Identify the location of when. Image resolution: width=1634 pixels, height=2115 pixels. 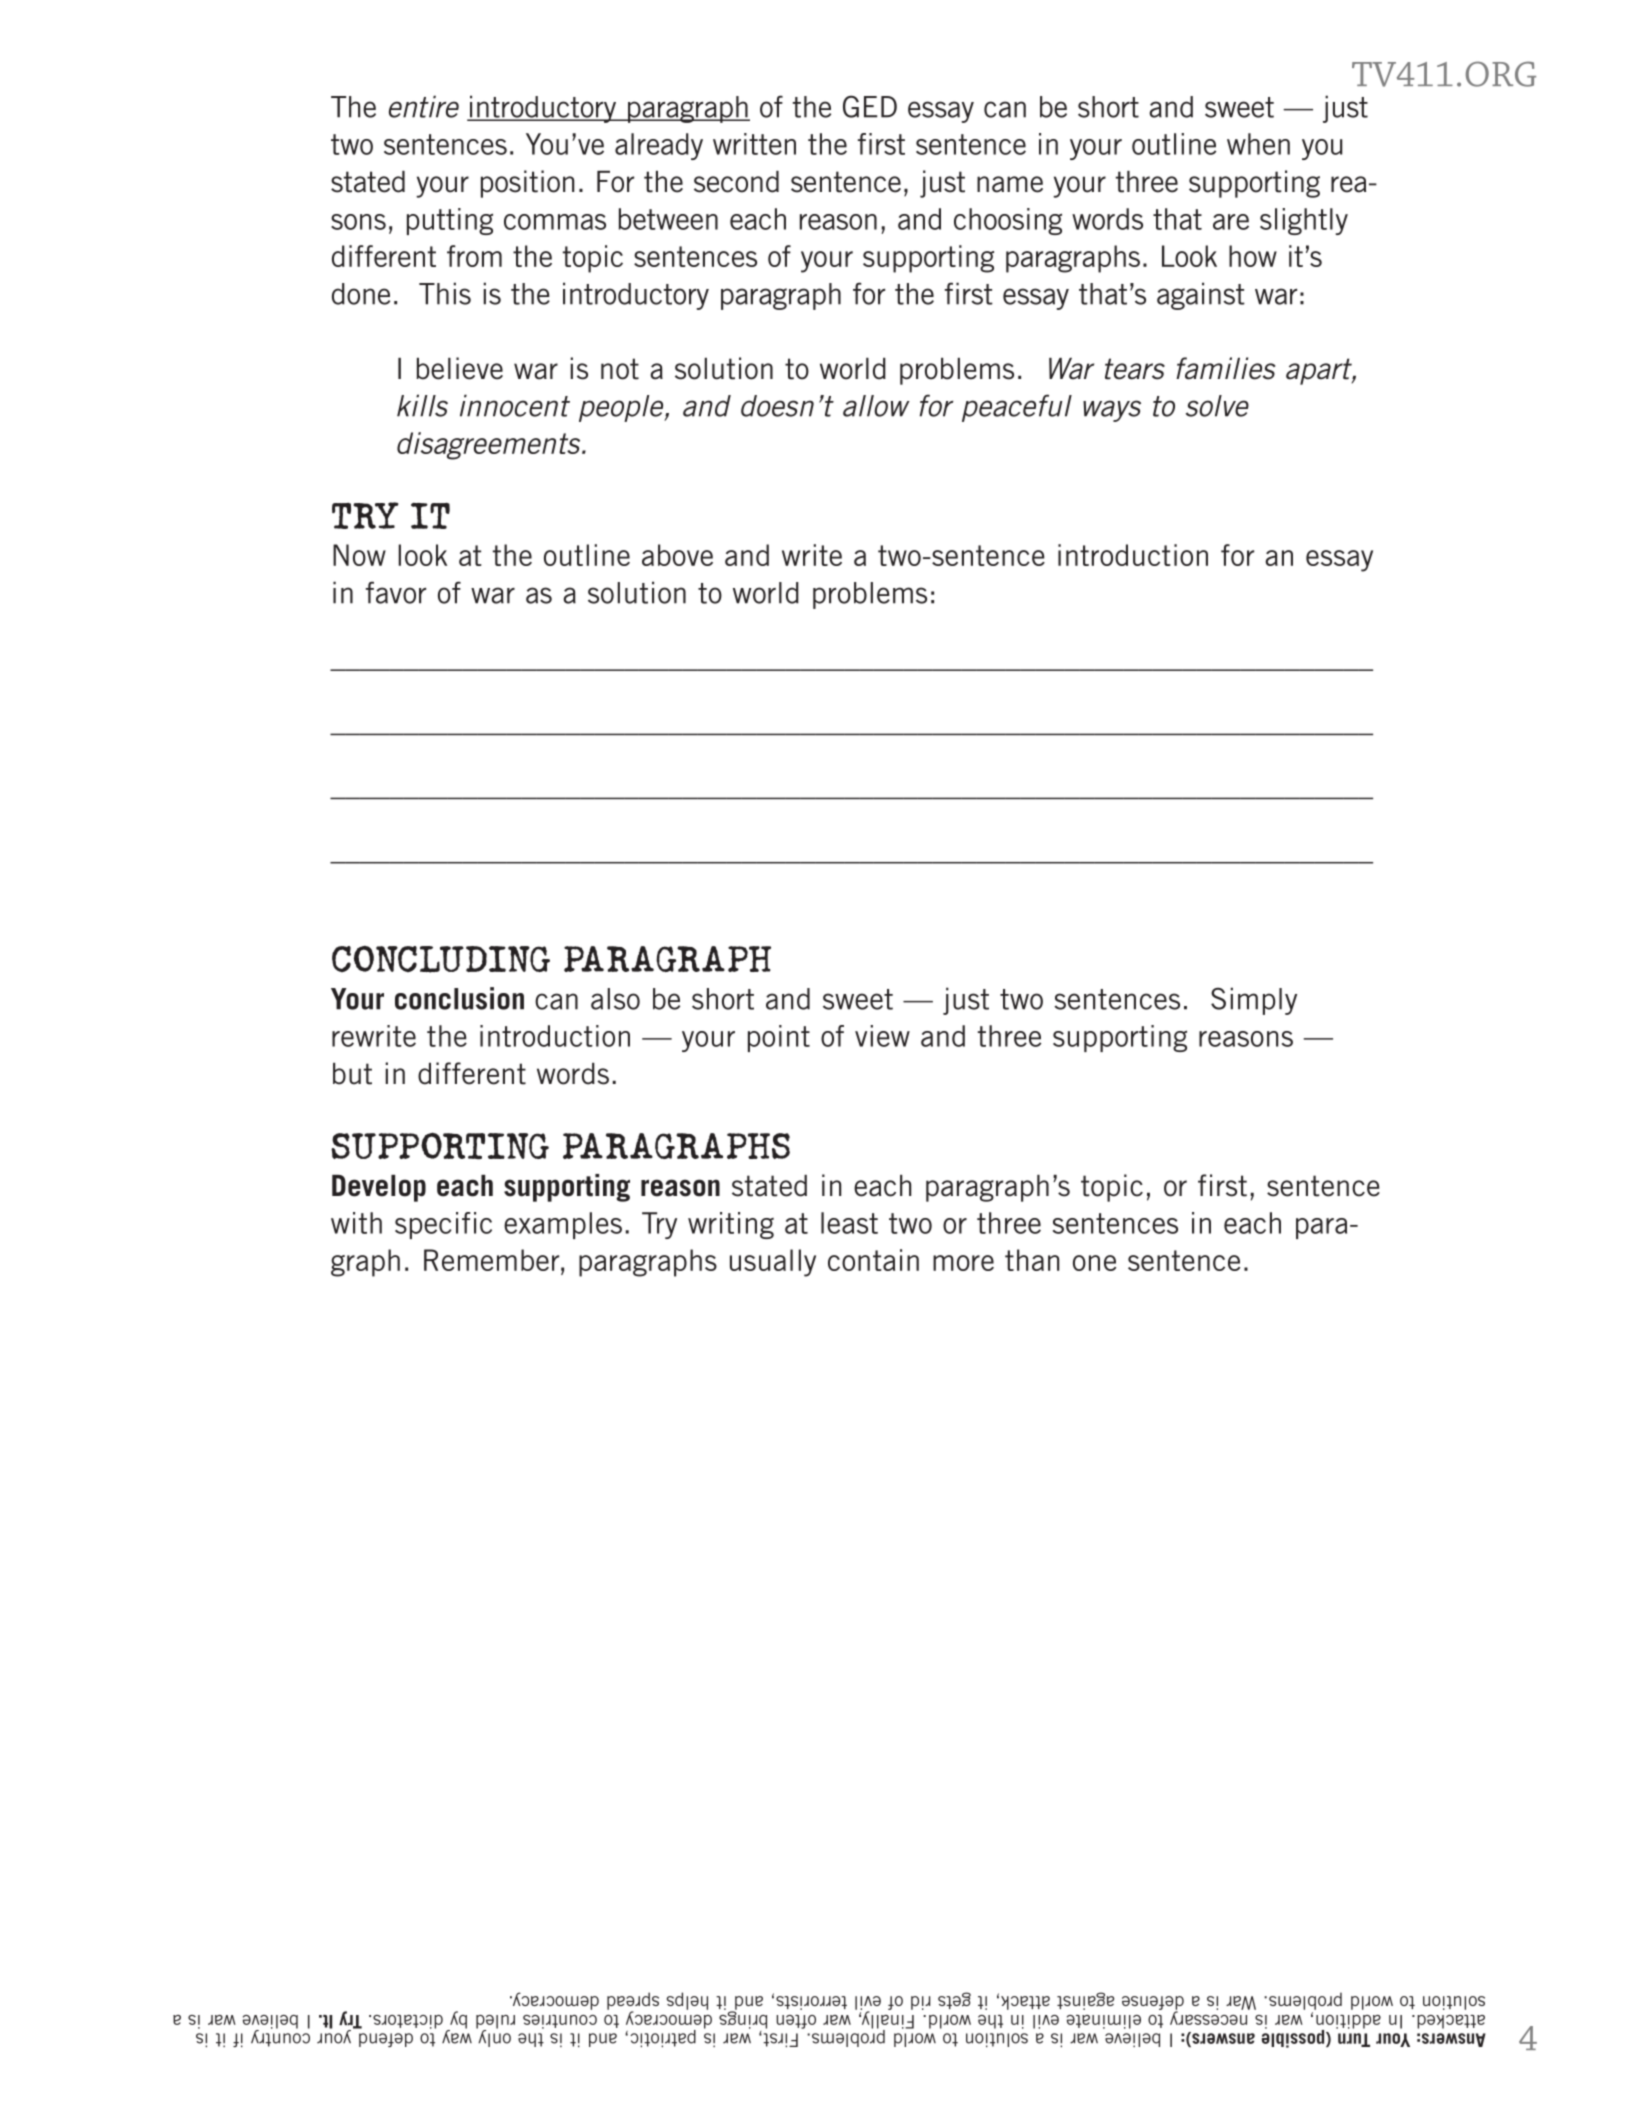
(1258, 144).
